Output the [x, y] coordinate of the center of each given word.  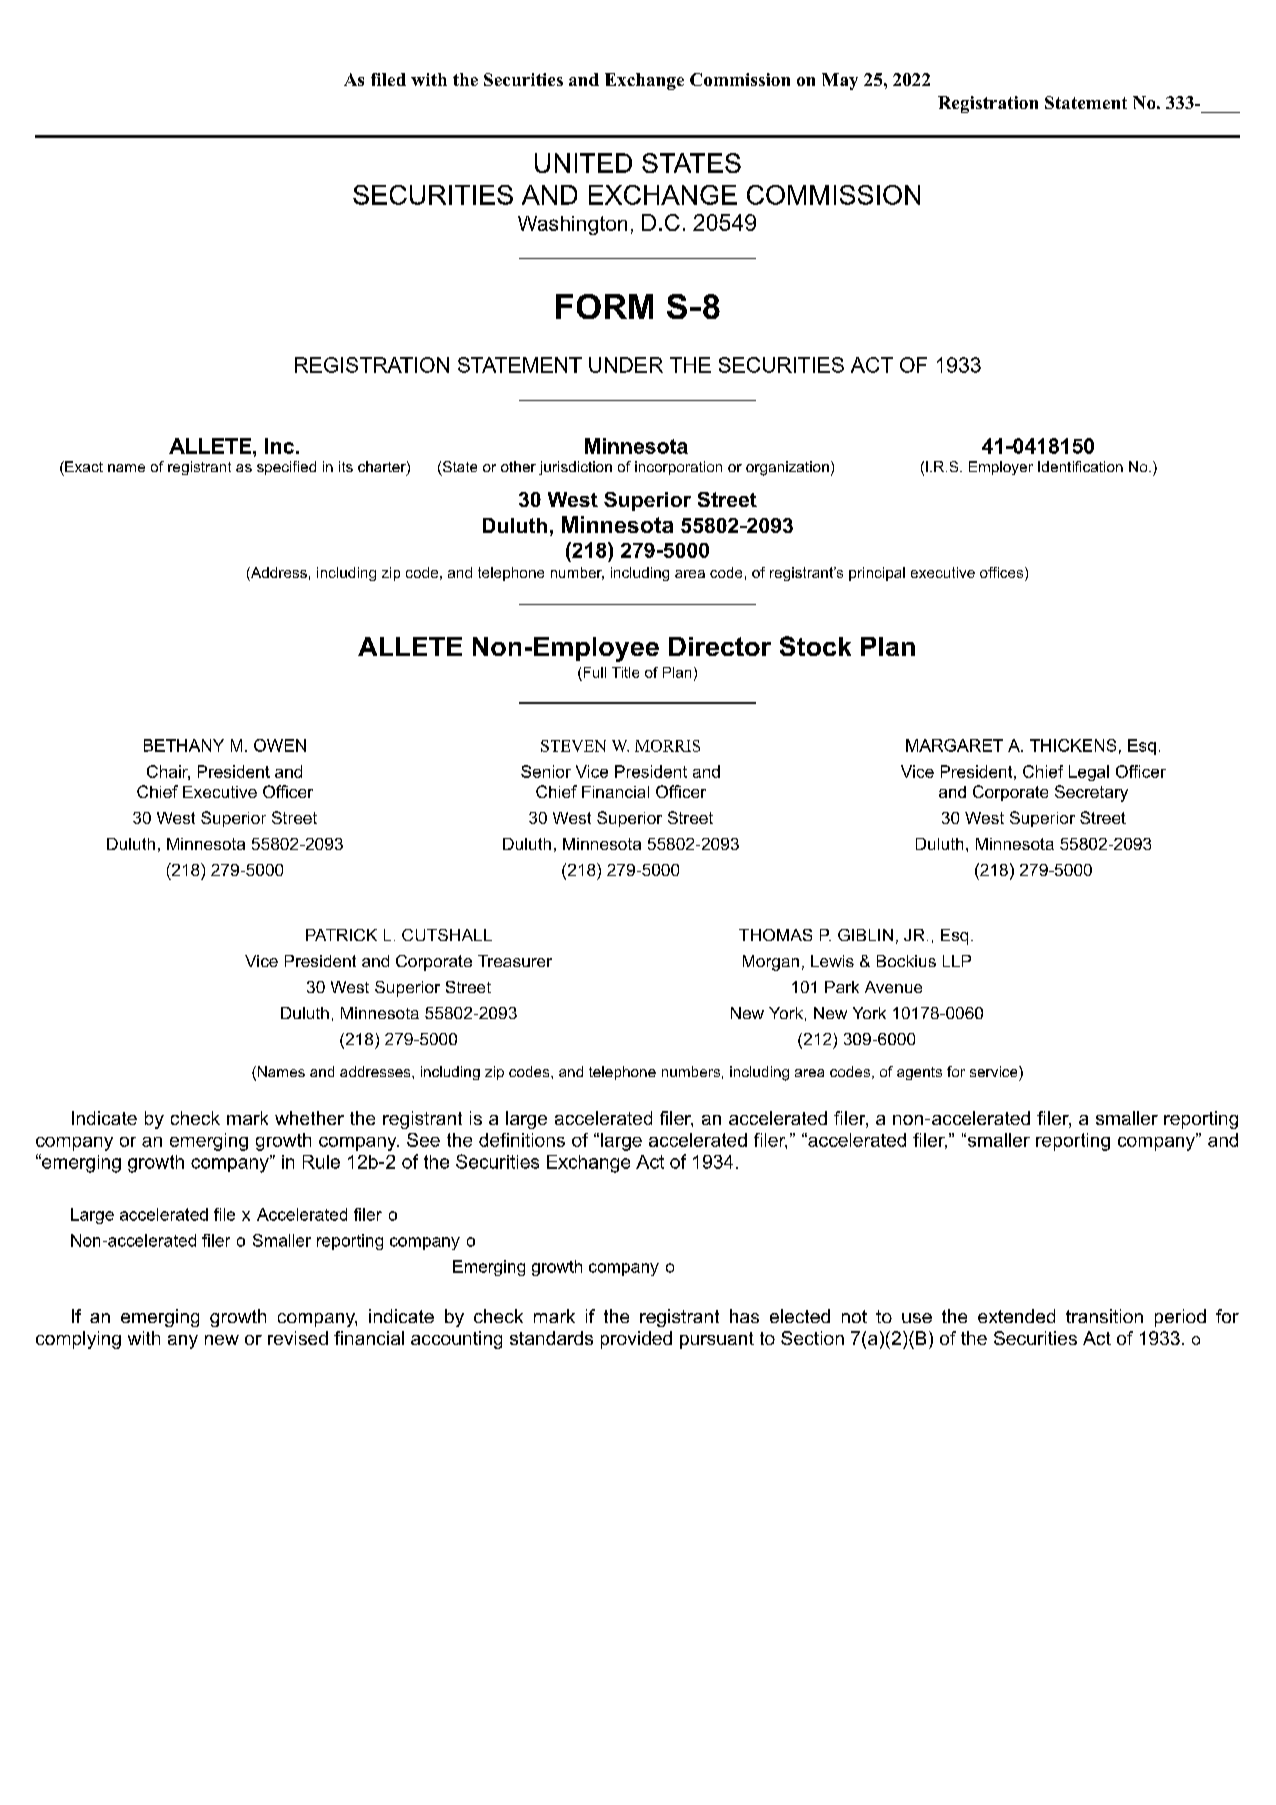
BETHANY [184, 745]
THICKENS [1073, 745]
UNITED [583, 163]
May [840, 81]
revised [298, 1338]
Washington [572, 225]
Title [625, 672]
